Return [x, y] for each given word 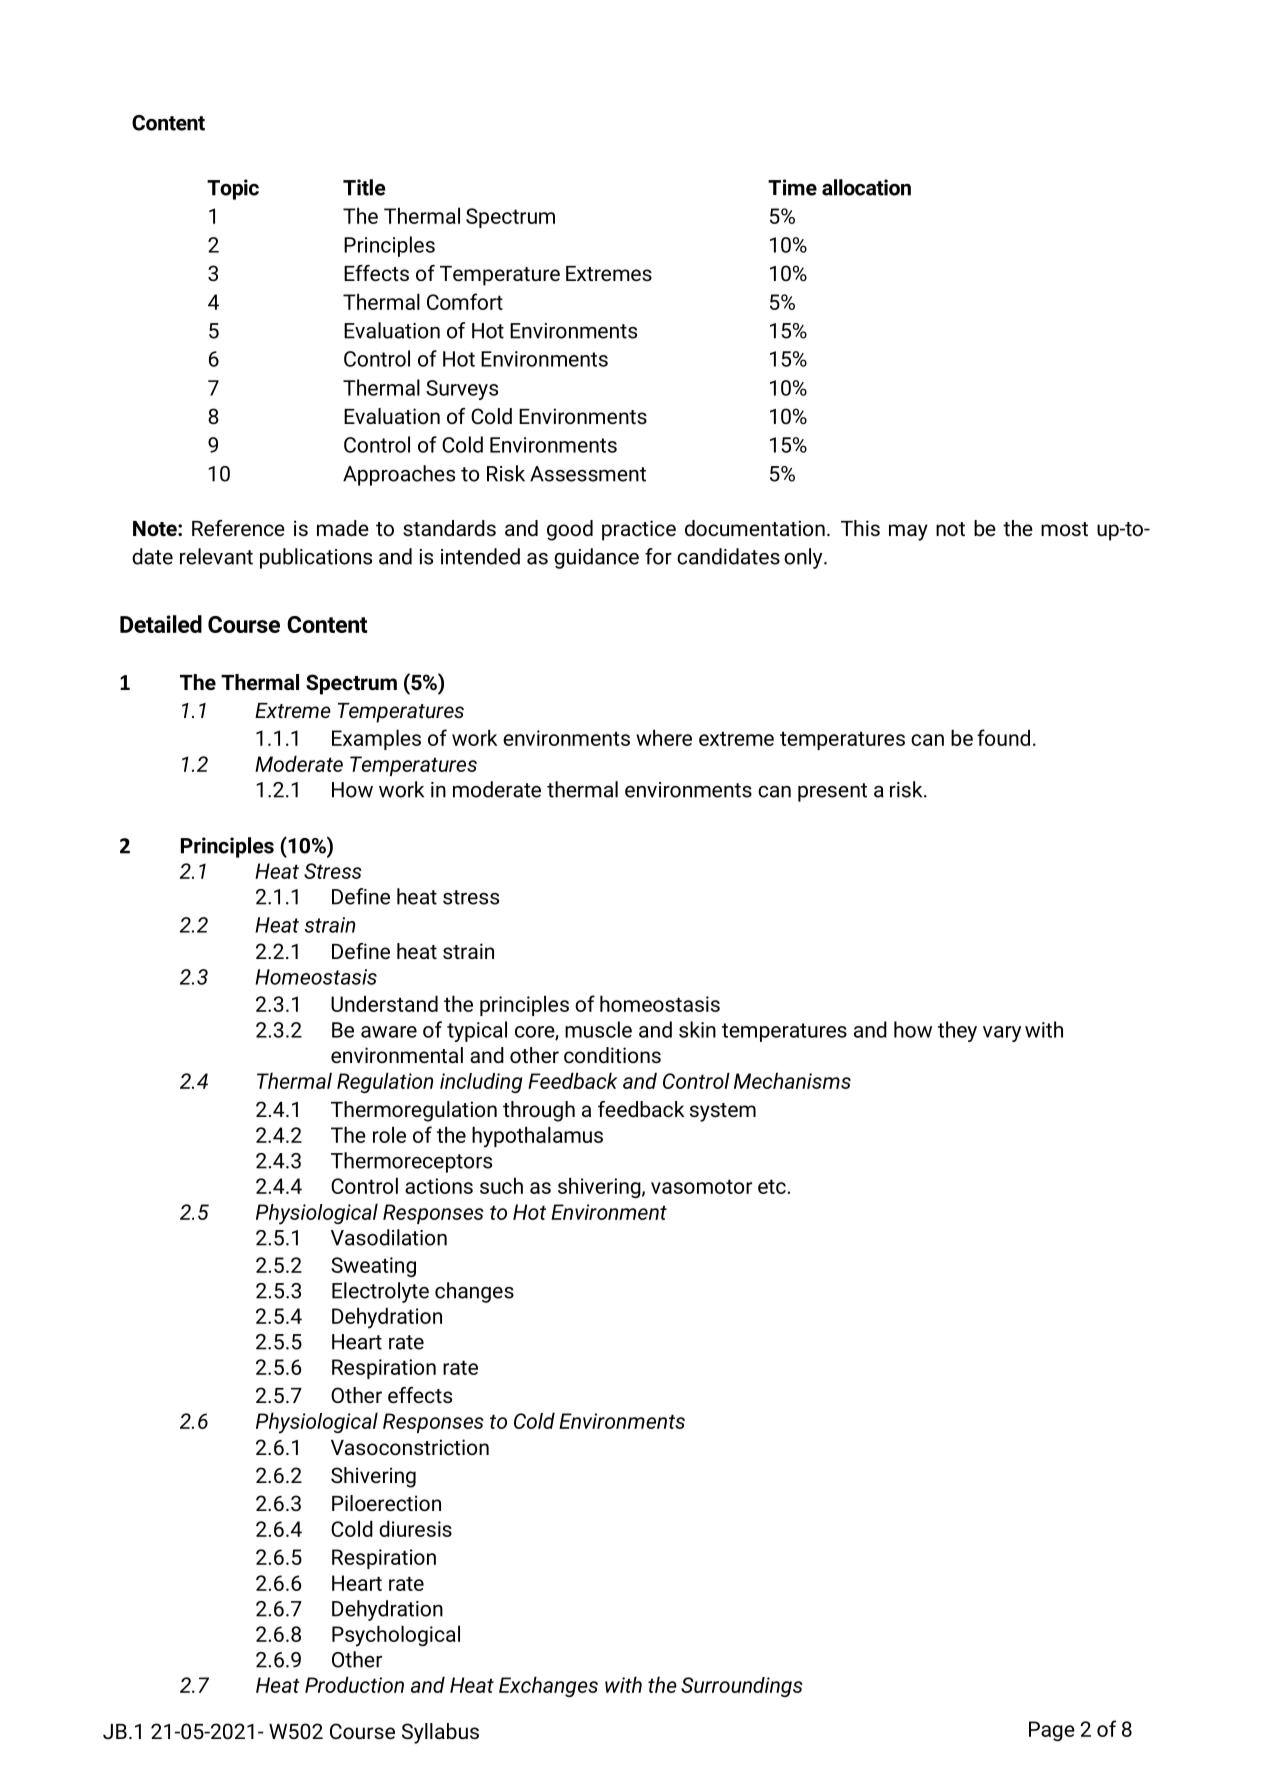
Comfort [465, 301]
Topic [233, 189]
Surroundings [742, 1687]
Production [354, 1684]
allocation [866, 187]
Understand [384, 1003]
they [957, 1031]
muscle [598, 1029]
